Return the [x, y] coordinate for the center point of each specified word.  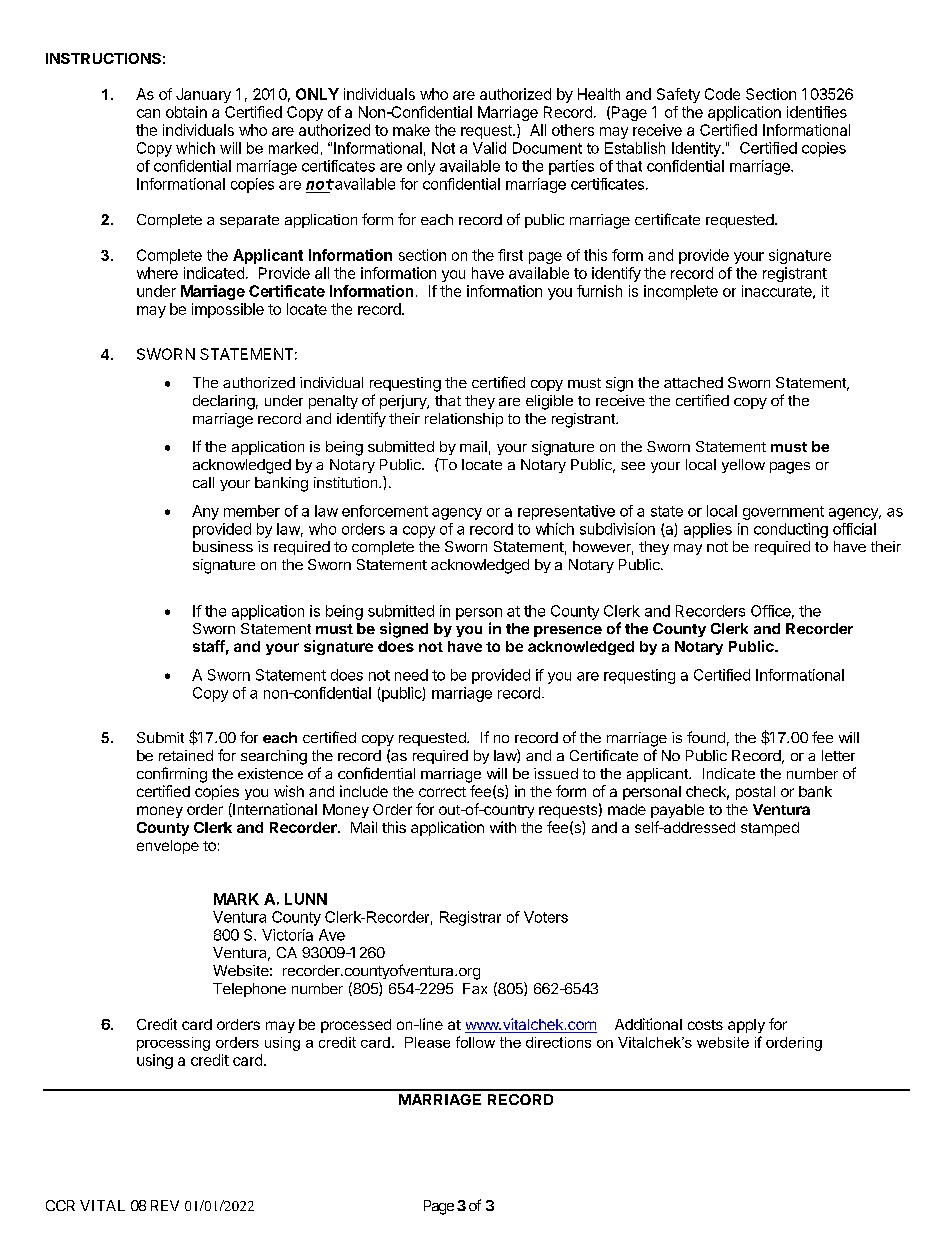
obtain [186, 112]
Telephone [249, 990]
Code [722, 94]
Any [205, 512]
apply [746, 1026]
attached [693, 382]
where [157, 273]
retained [186, 755]
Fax [475, 988]
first [510, 255]
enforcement [385, 511]
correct [442, 792]
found [706, 737]
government [783, 513]
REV [165, 1205]
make [411, 130]
